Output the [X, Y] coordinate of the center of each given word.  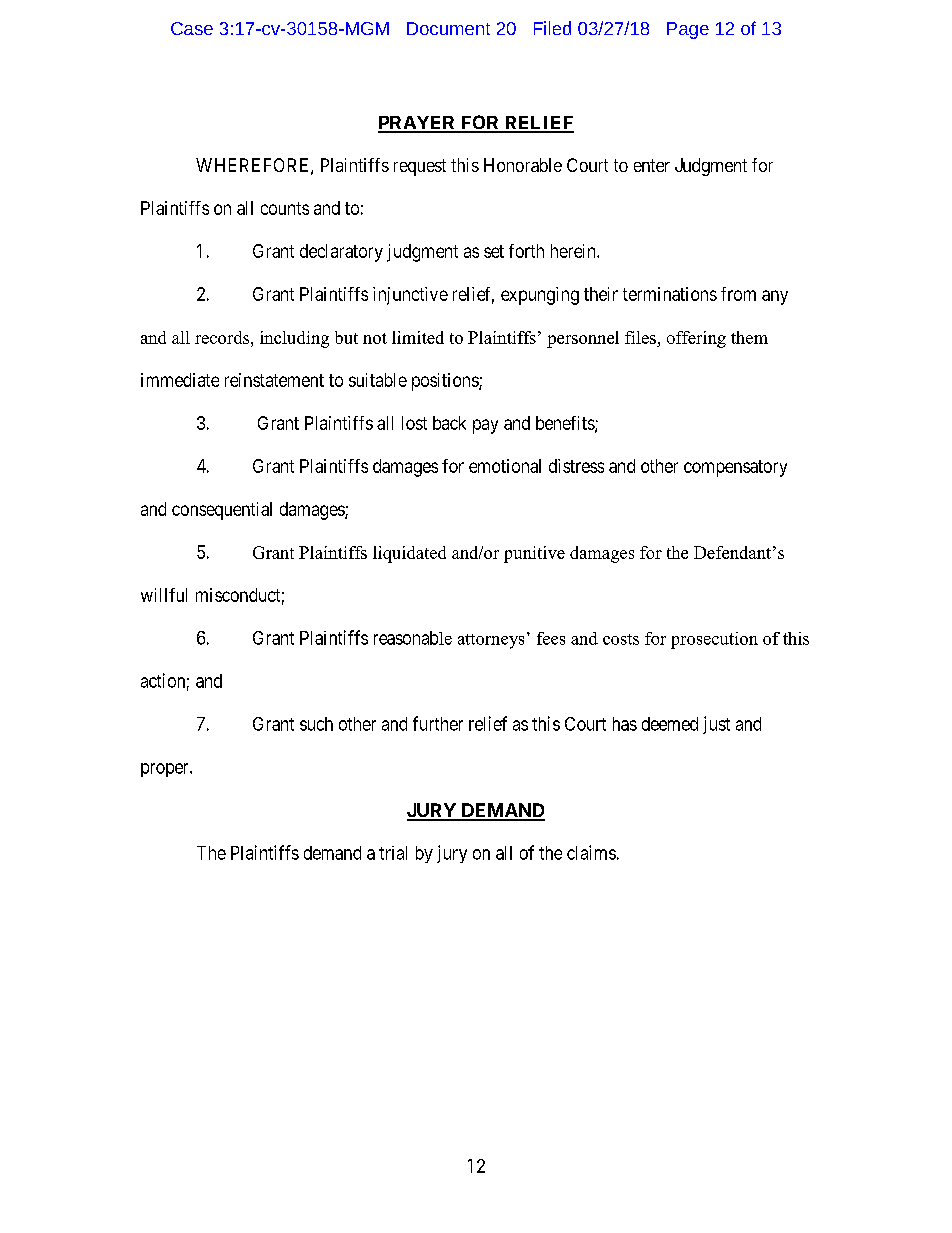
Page [688, 30]
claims [591, 852]
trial [393, 853]
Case [192, 28]
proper [166, 770]
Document [448, 28]
